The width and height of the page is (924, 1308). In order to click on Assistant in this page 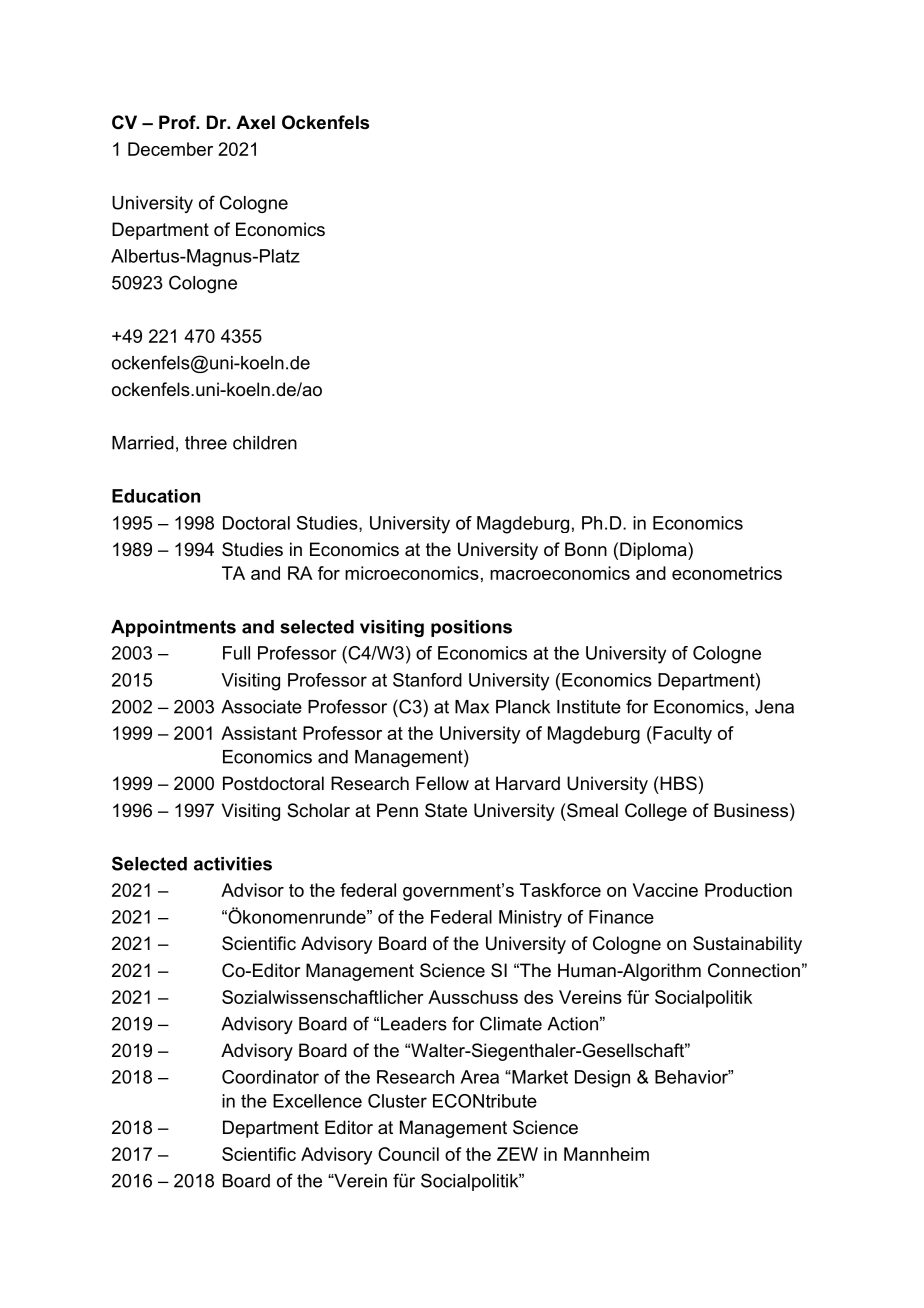, I will do `click(259, 733)`.
